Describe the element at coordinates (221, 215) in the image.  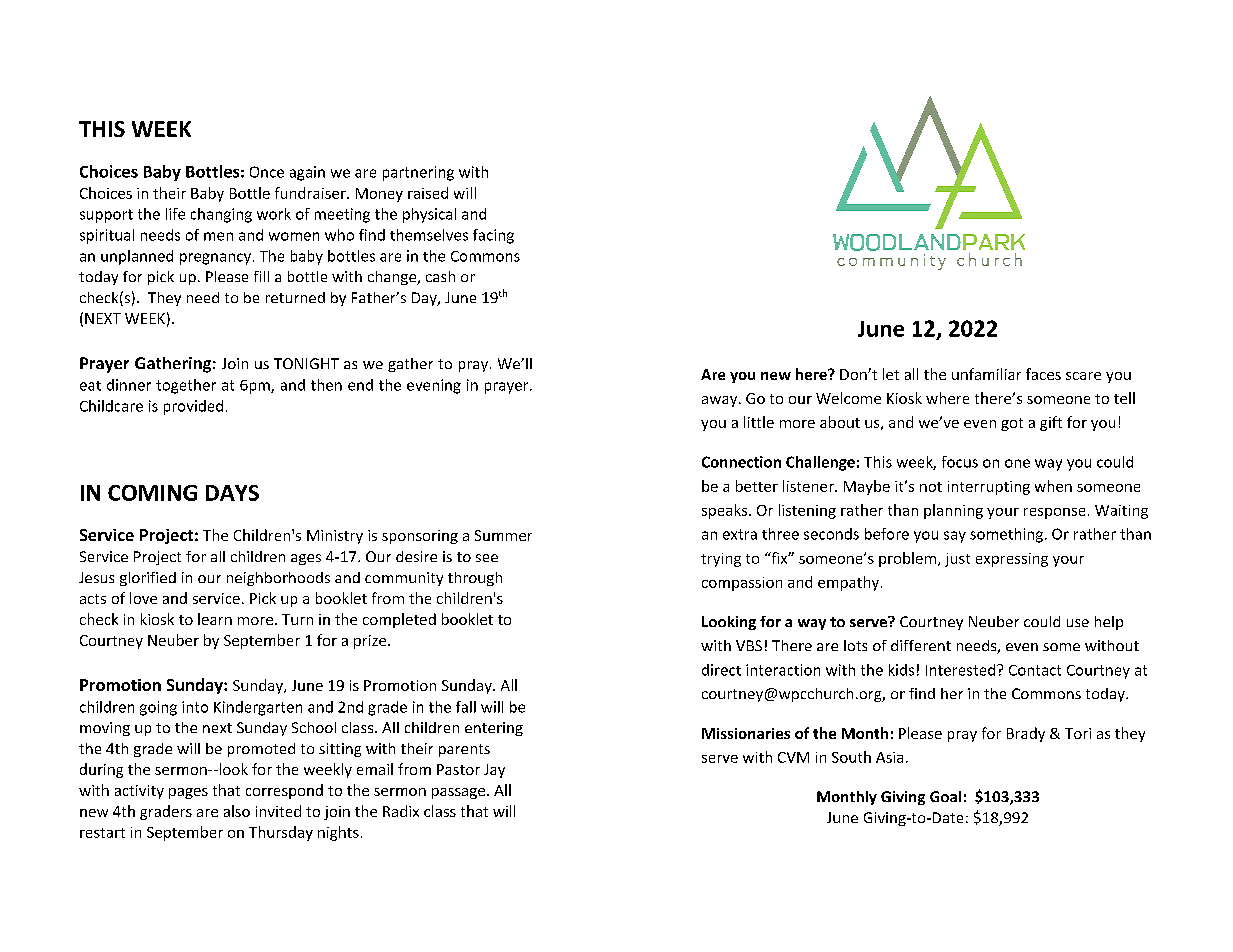
I see `changing` at that location.
